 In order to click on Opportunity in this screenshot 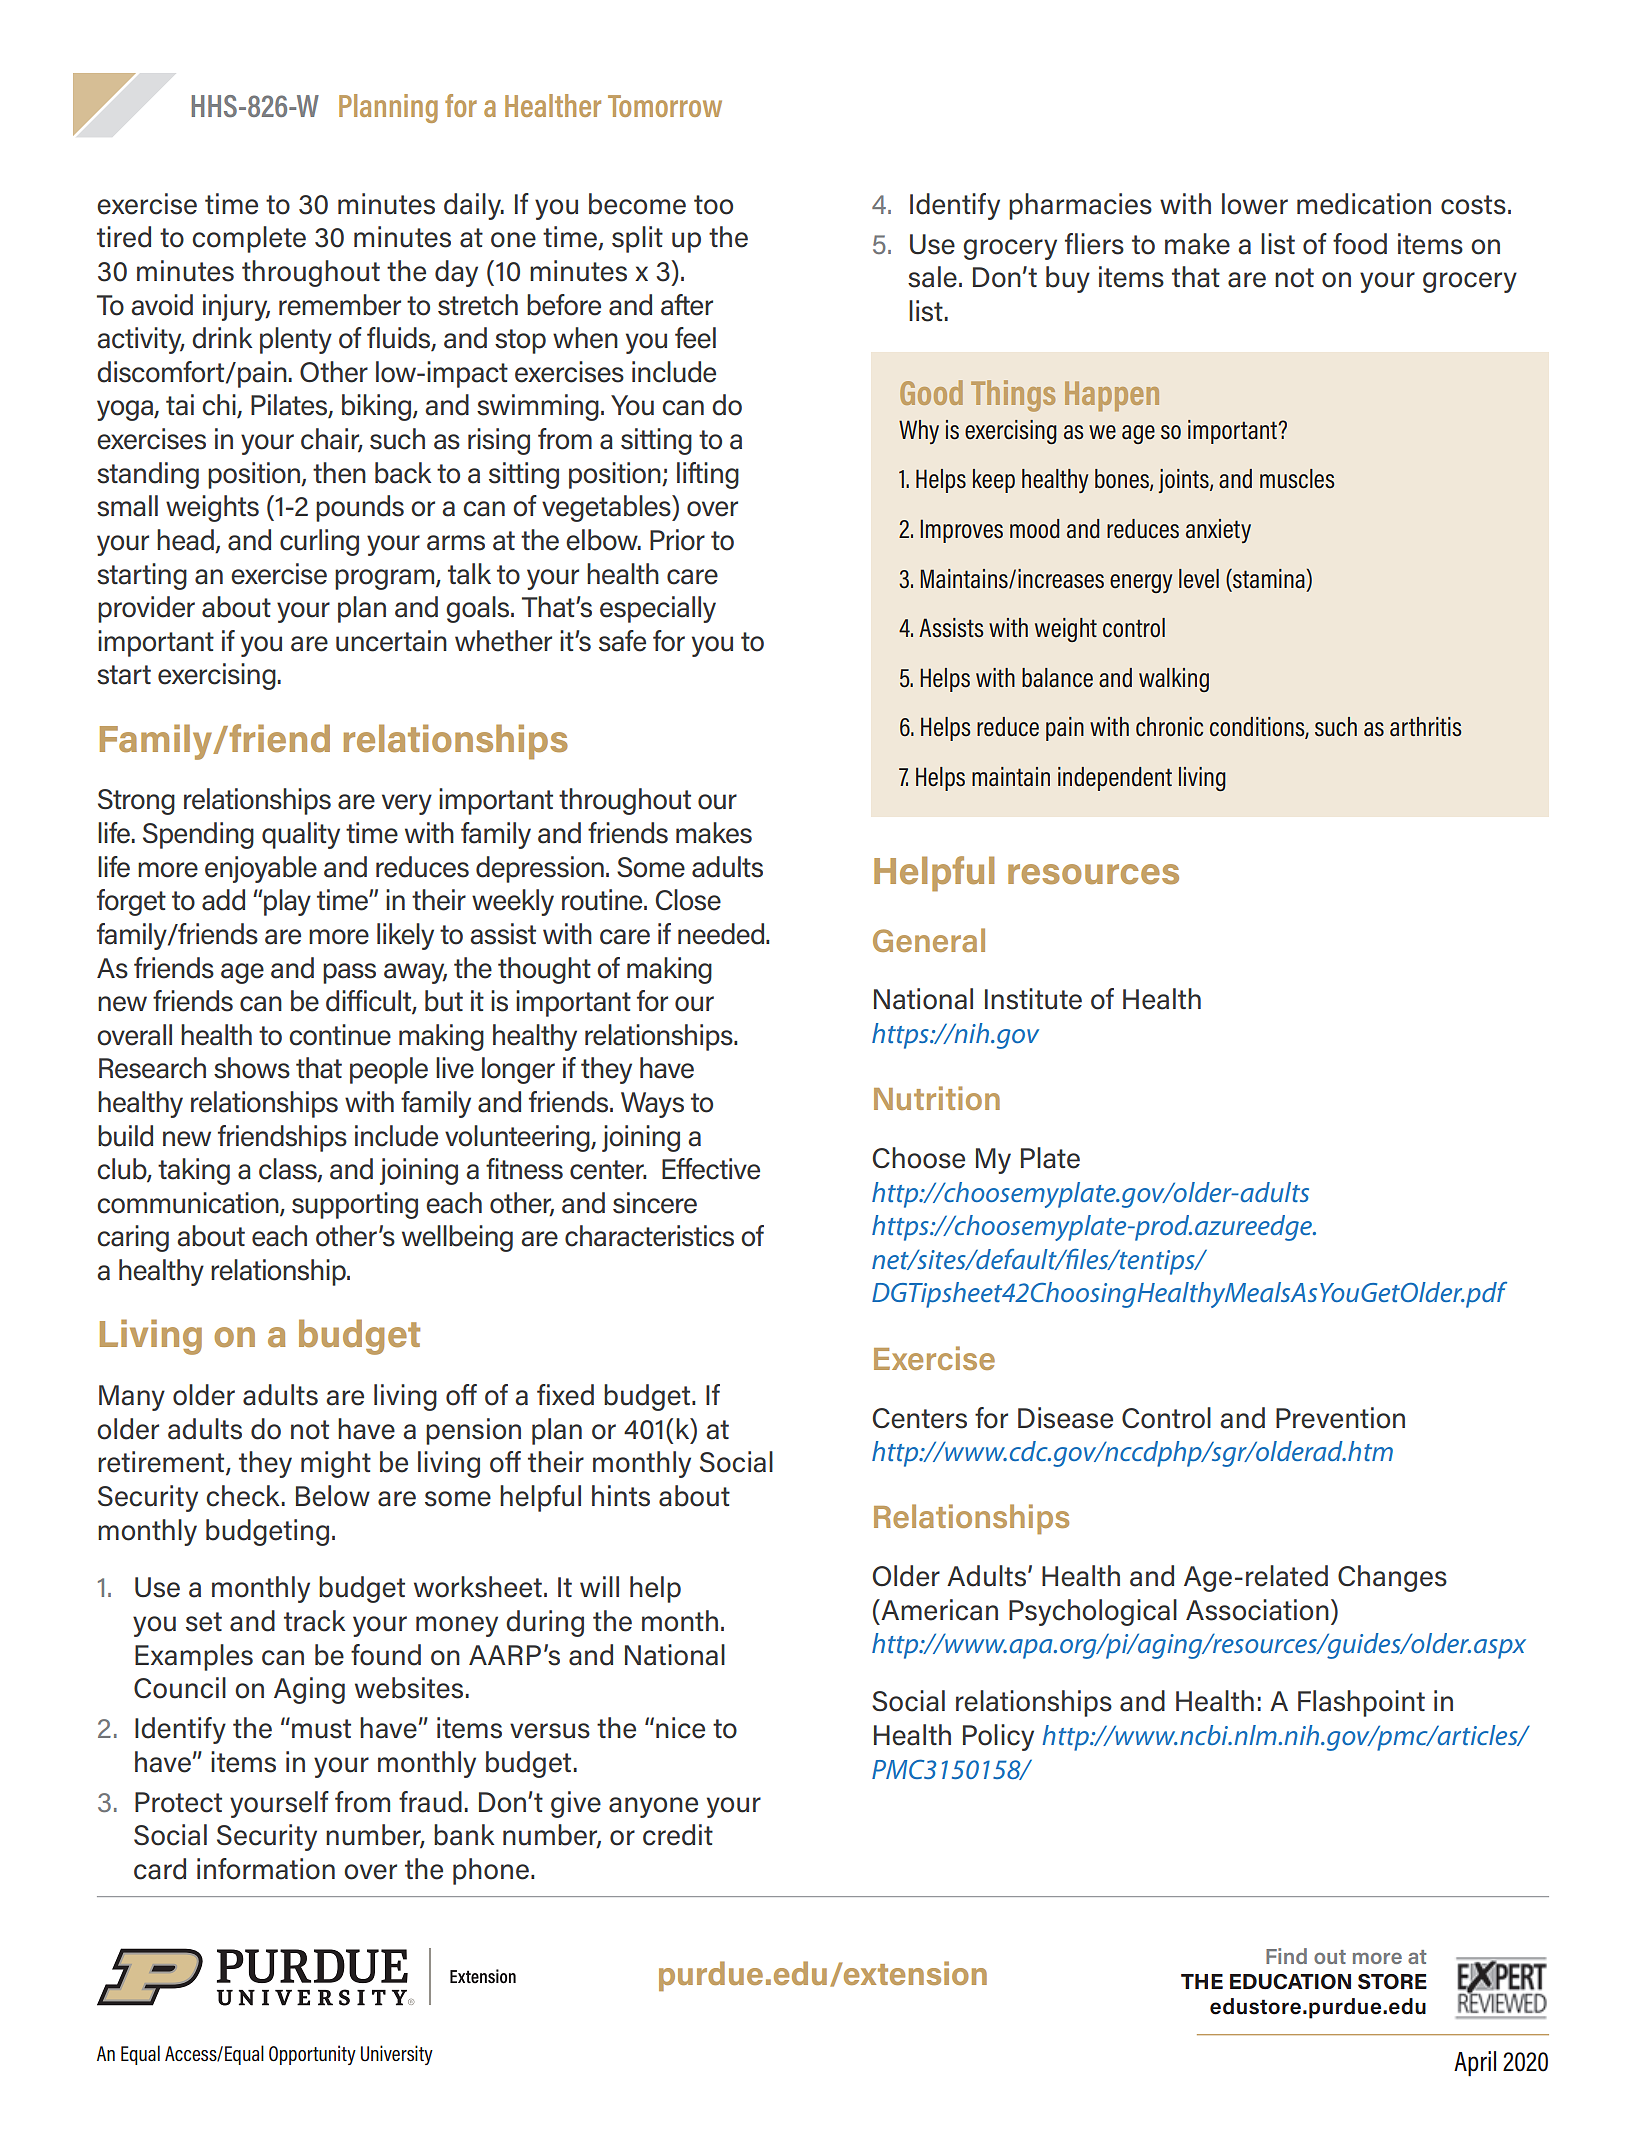, I will do `click(312, 2055)`.
